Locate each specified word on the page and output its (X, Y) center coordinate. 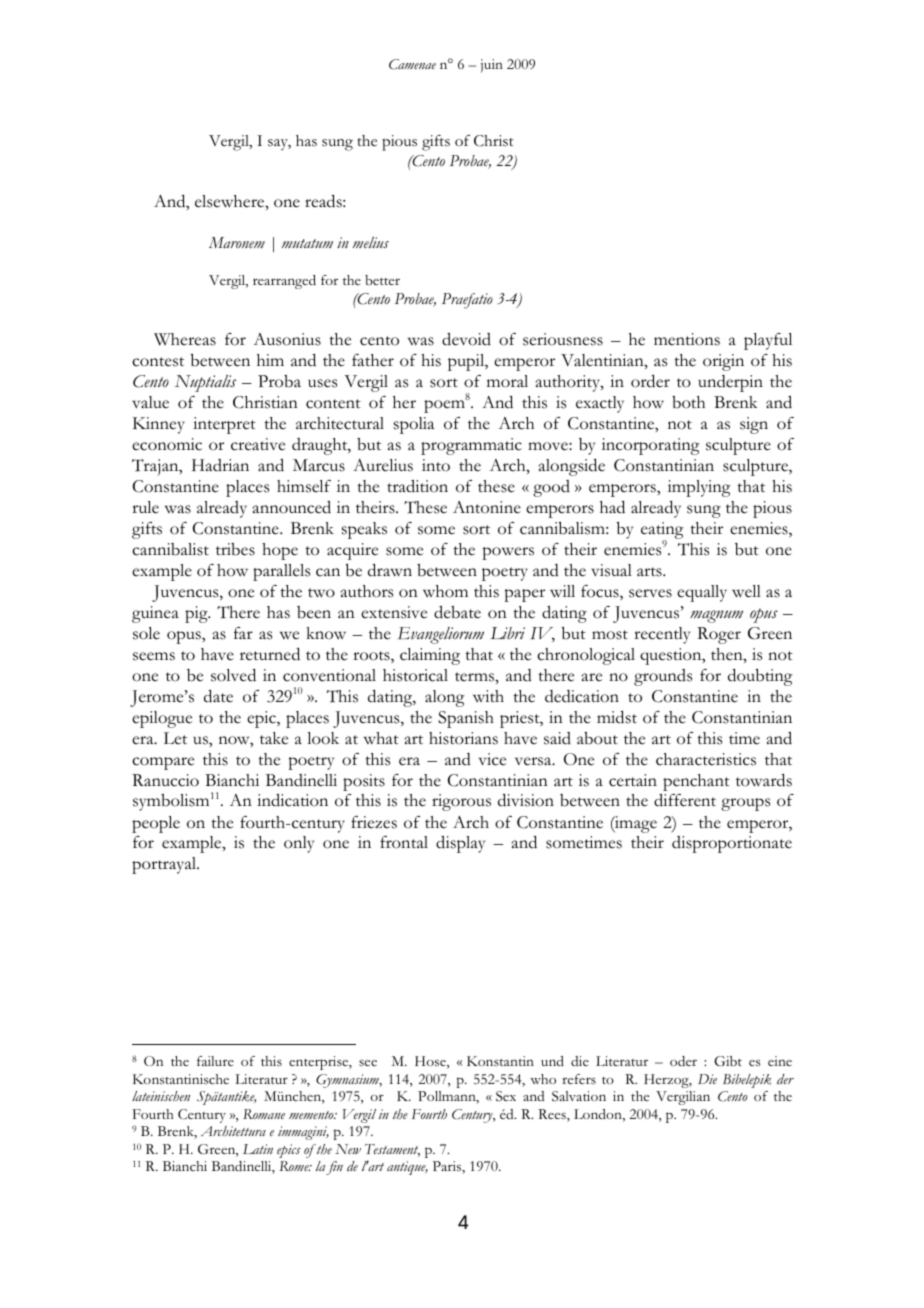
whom (445, 591)
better (382, 280)
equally (702, 593)
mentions (687, 339)
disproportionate (732, 844)
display (460, 844)
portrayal (165, 865)
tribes (235, 549)
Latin (258, 1149)
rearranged (284, 282)
